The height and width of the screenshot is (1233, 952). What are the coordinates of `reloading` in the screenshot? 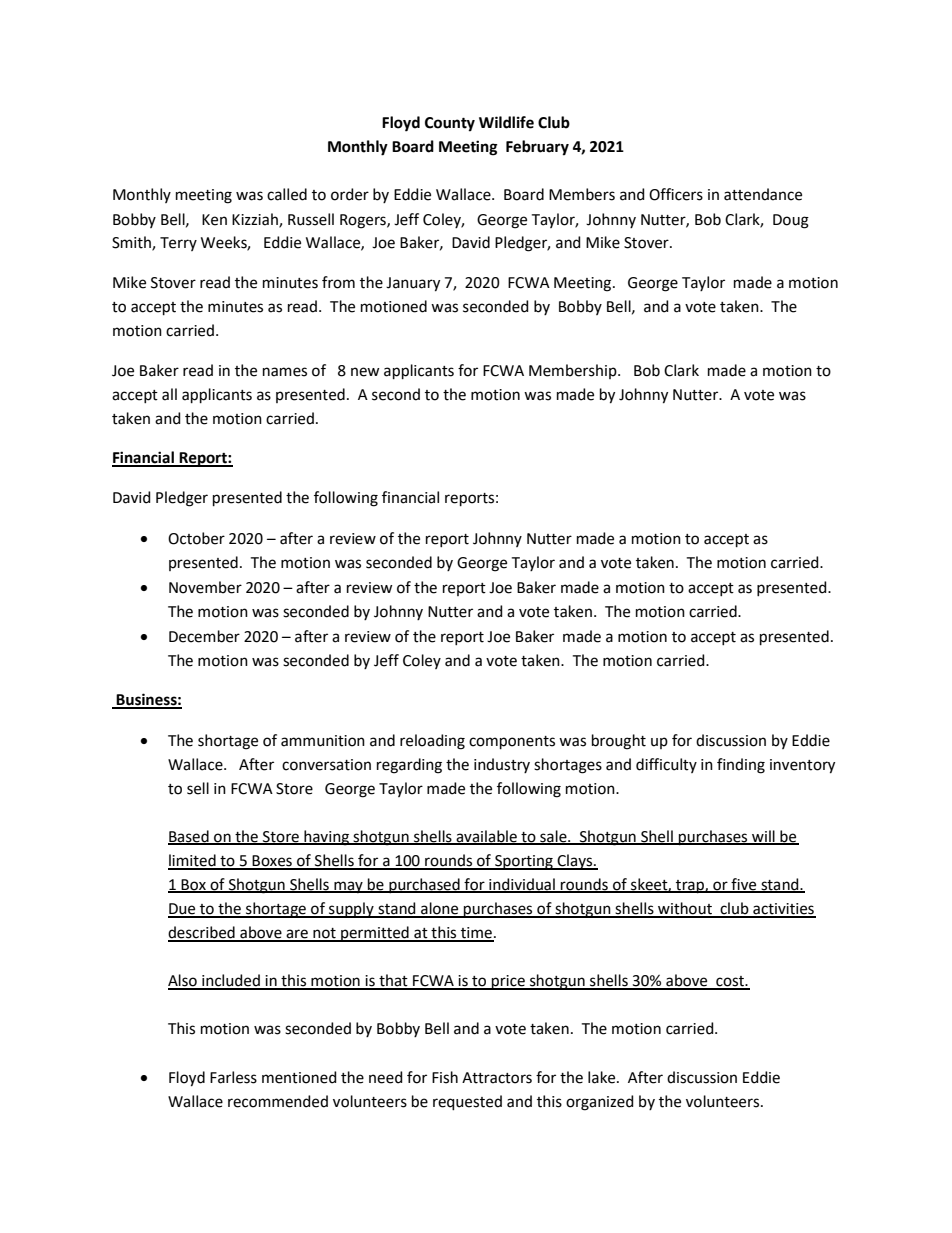 It's located at (432, 742).
